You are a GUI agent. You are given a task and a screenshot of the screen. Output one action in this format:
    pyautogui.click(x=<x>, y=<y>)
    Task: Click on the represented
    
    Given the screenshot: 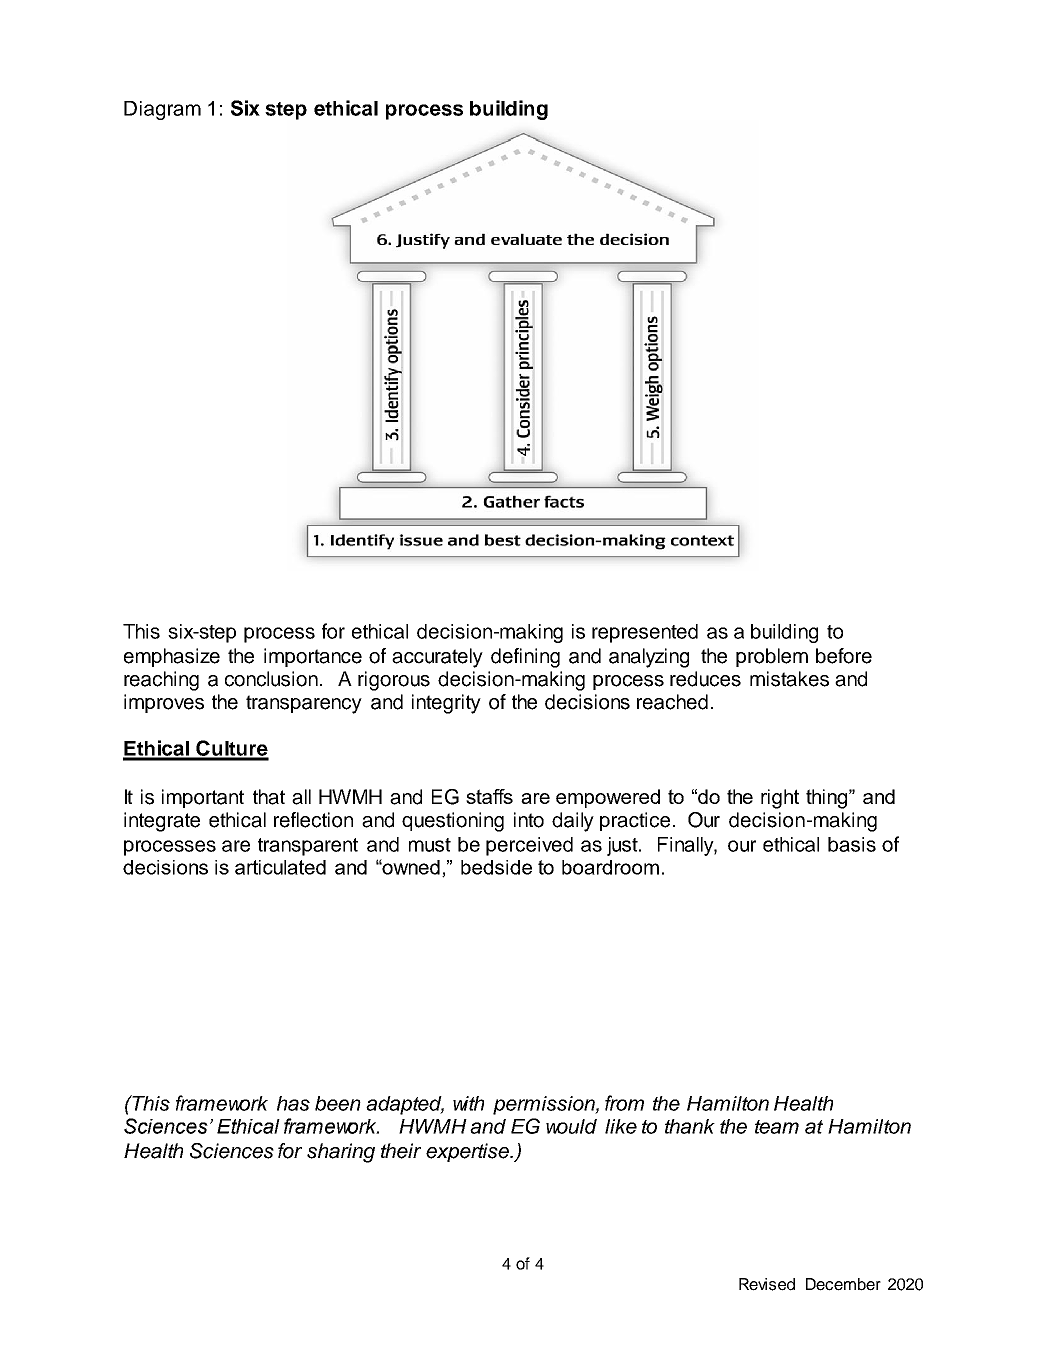 What is the action you would take?
    pyautogui.click(x=645, y=633)
